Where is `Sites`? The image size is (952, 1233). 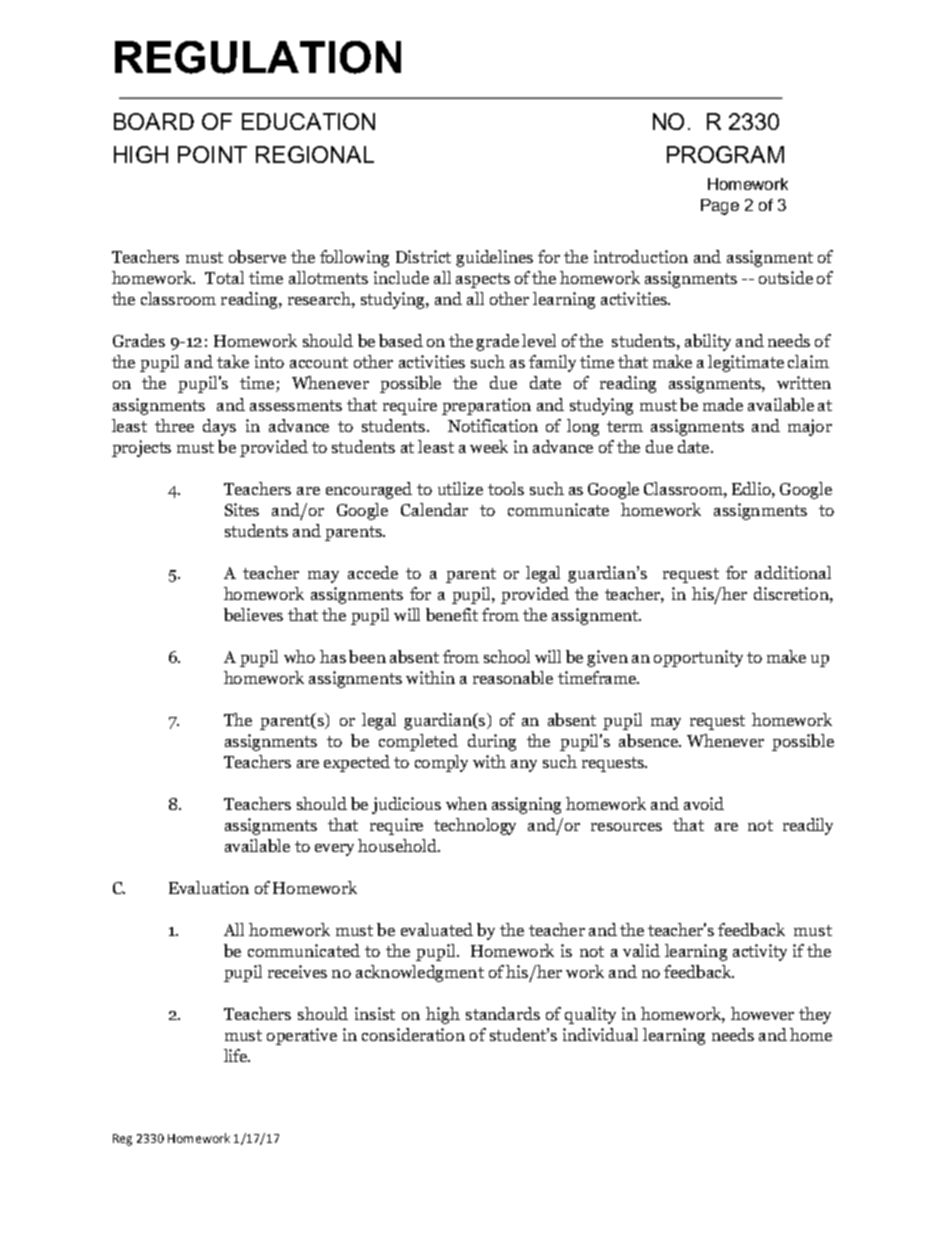
Sites is located at coordinates (242, 509).
